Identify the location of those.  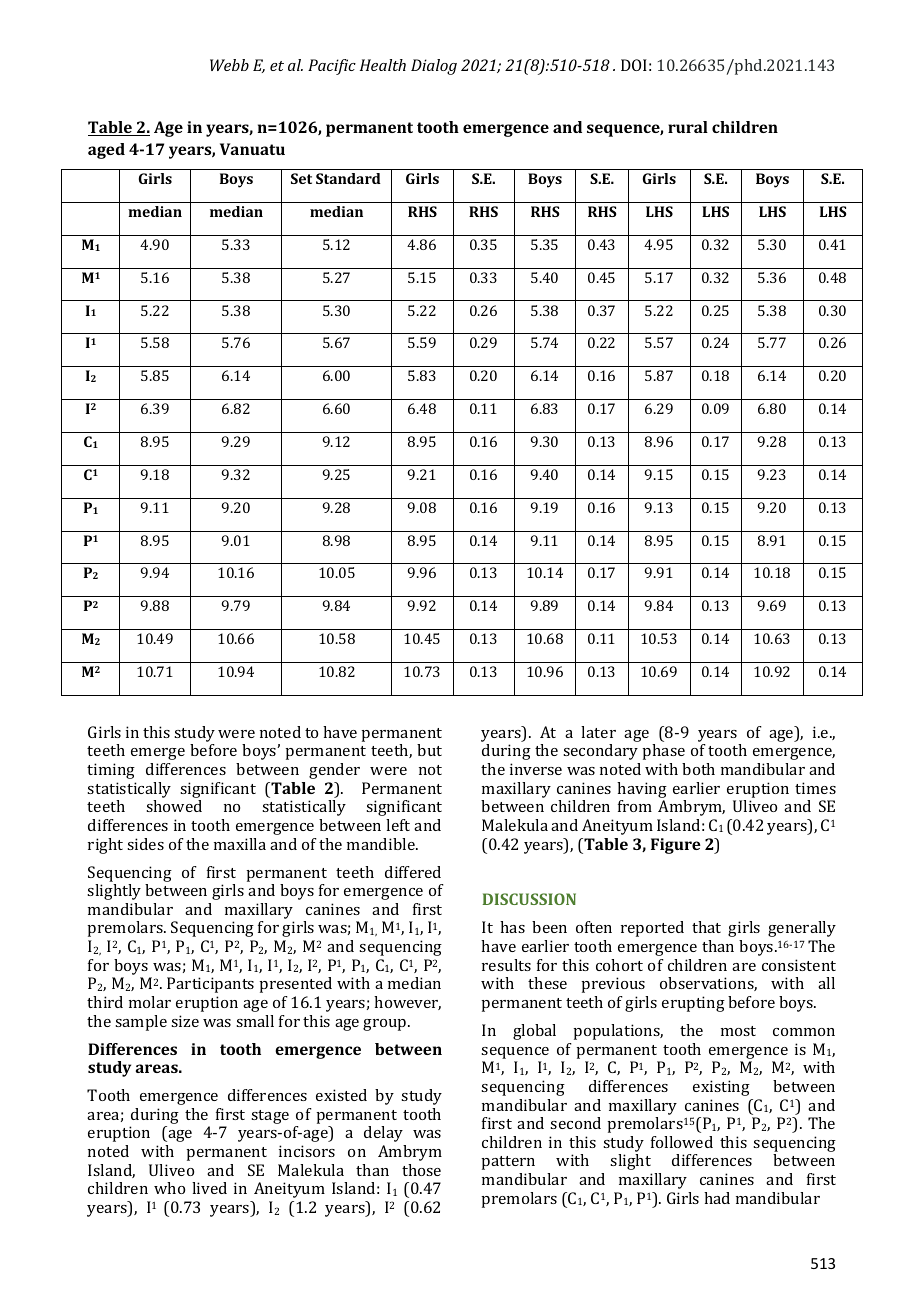
(421, 1170).
